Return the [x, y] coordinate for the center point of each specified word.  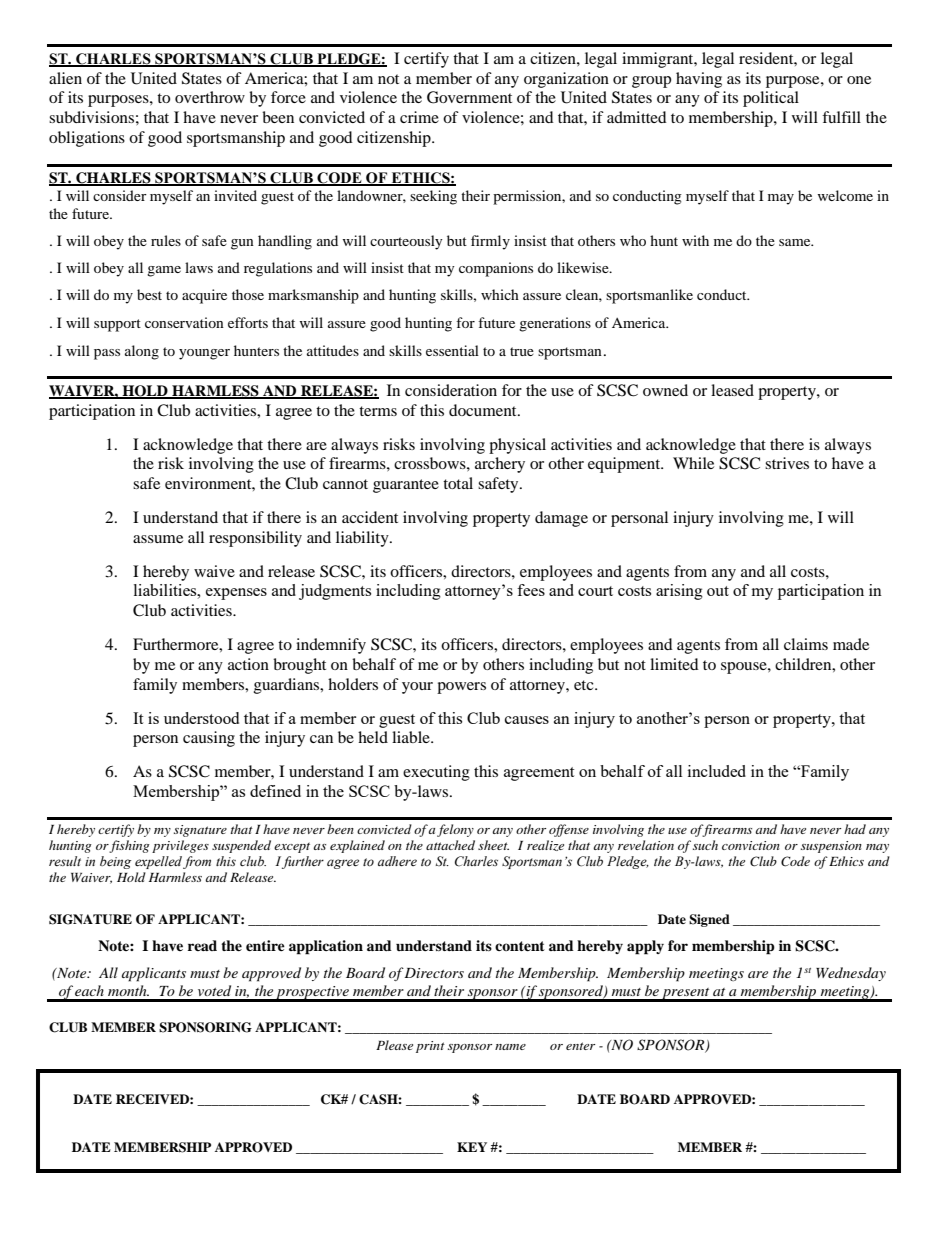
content [520, 946]
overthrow [210, 97]
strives [787, 463]
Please [394, 1045]
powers [461, 688]
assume [158, 539]
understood [201, 718]
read [202, 945]
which [500, 294]
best [149, 294]
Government [469, 97]
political [771, 99]
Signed [709, 920]
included [717, 771]
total [458, 483]
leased [732, 390]
